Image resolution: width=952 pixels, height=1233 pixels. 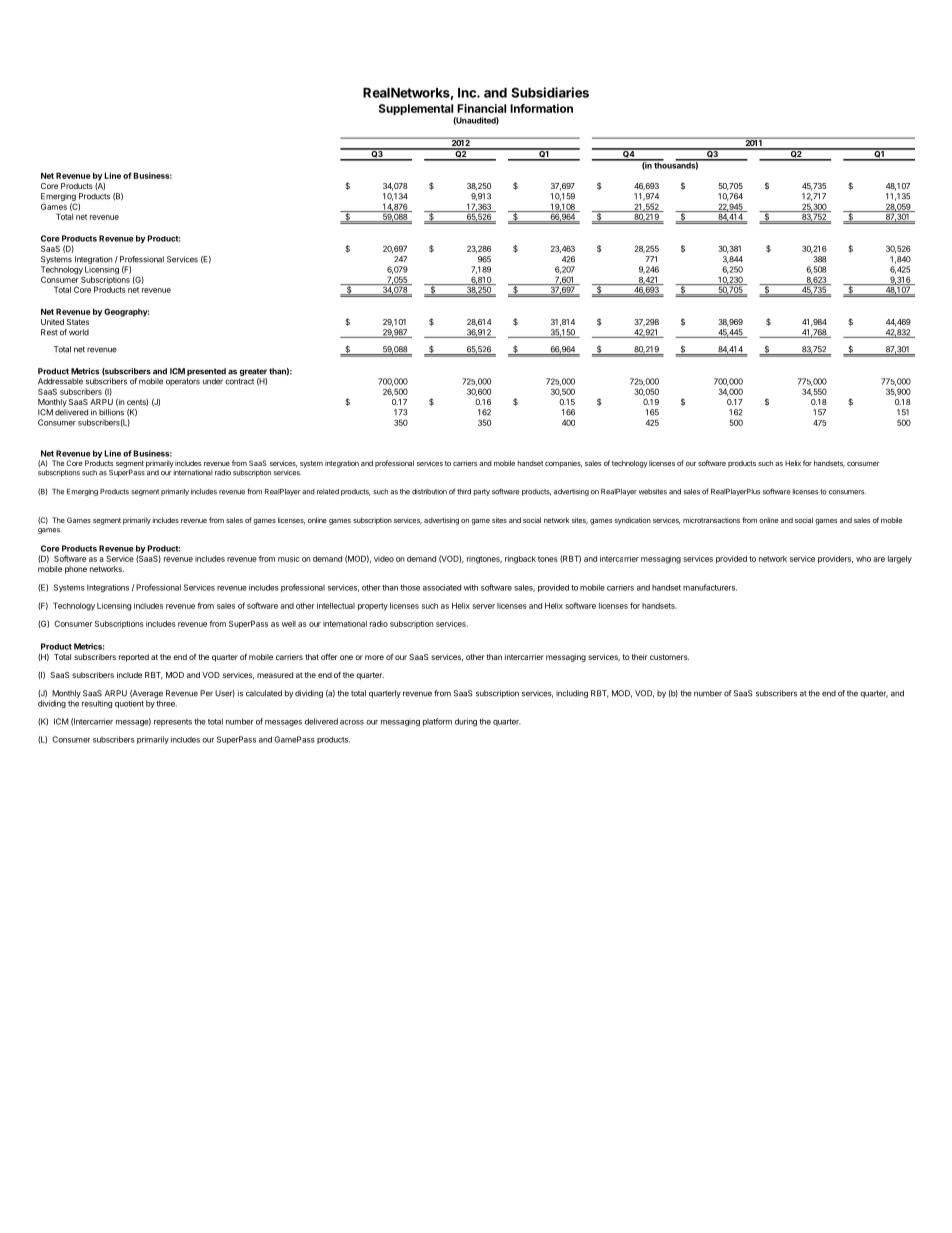 What do you see at coordinates (711, 520) in the screenshot?
I see `microtransactions` at bounding box center [711, 520].
